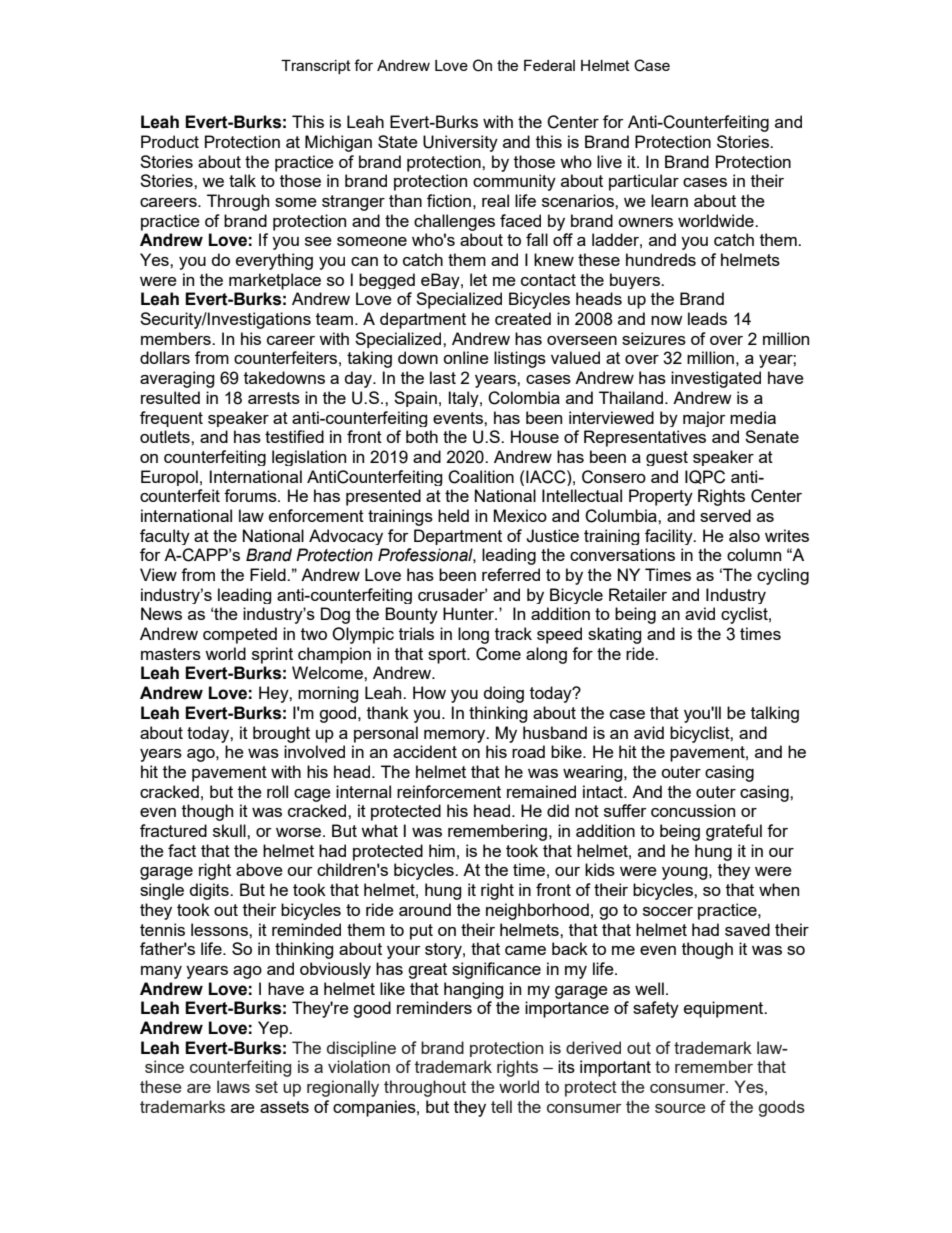  What do you see at coordinates (707, 318) in the image?
I see `leads` at bounding box center [707, 318].
